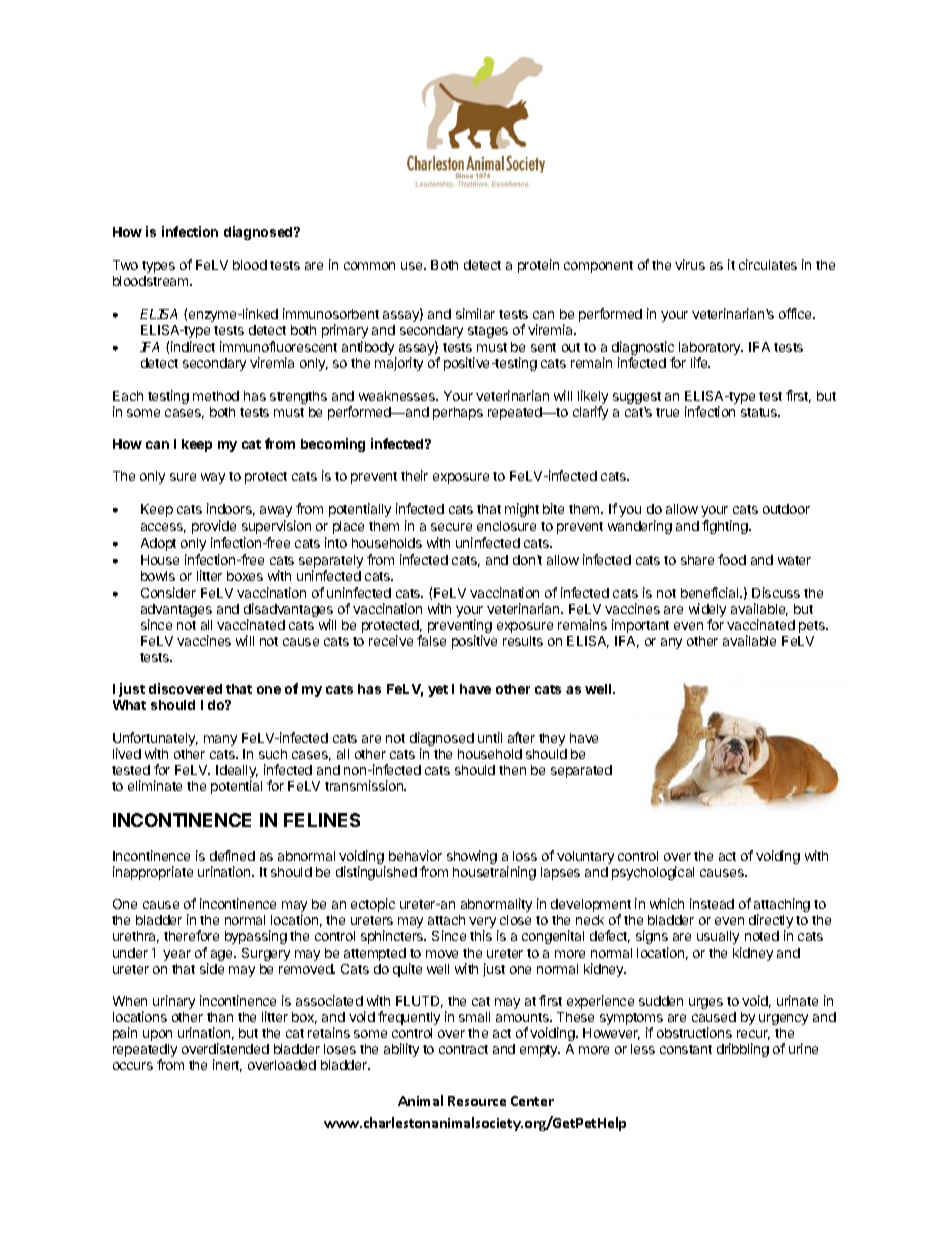 This screenshot has height=1233, width=952. Describe the element at coordinates (768, 264) in the screenshot. I see `circulates` at that location.
